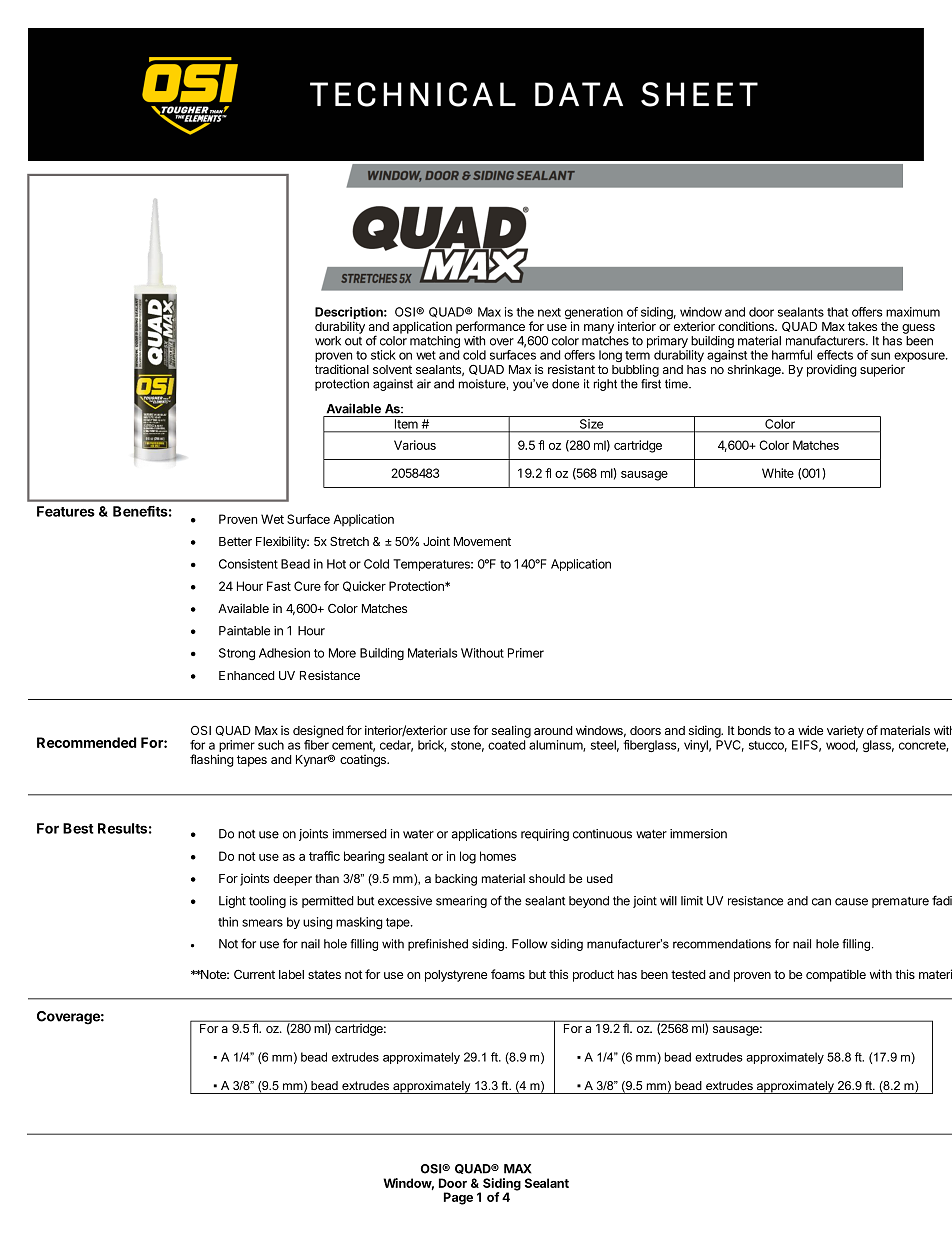 The height and width of the screenshot is (1233, 952). I want to click on performance, so click(490, 327).
